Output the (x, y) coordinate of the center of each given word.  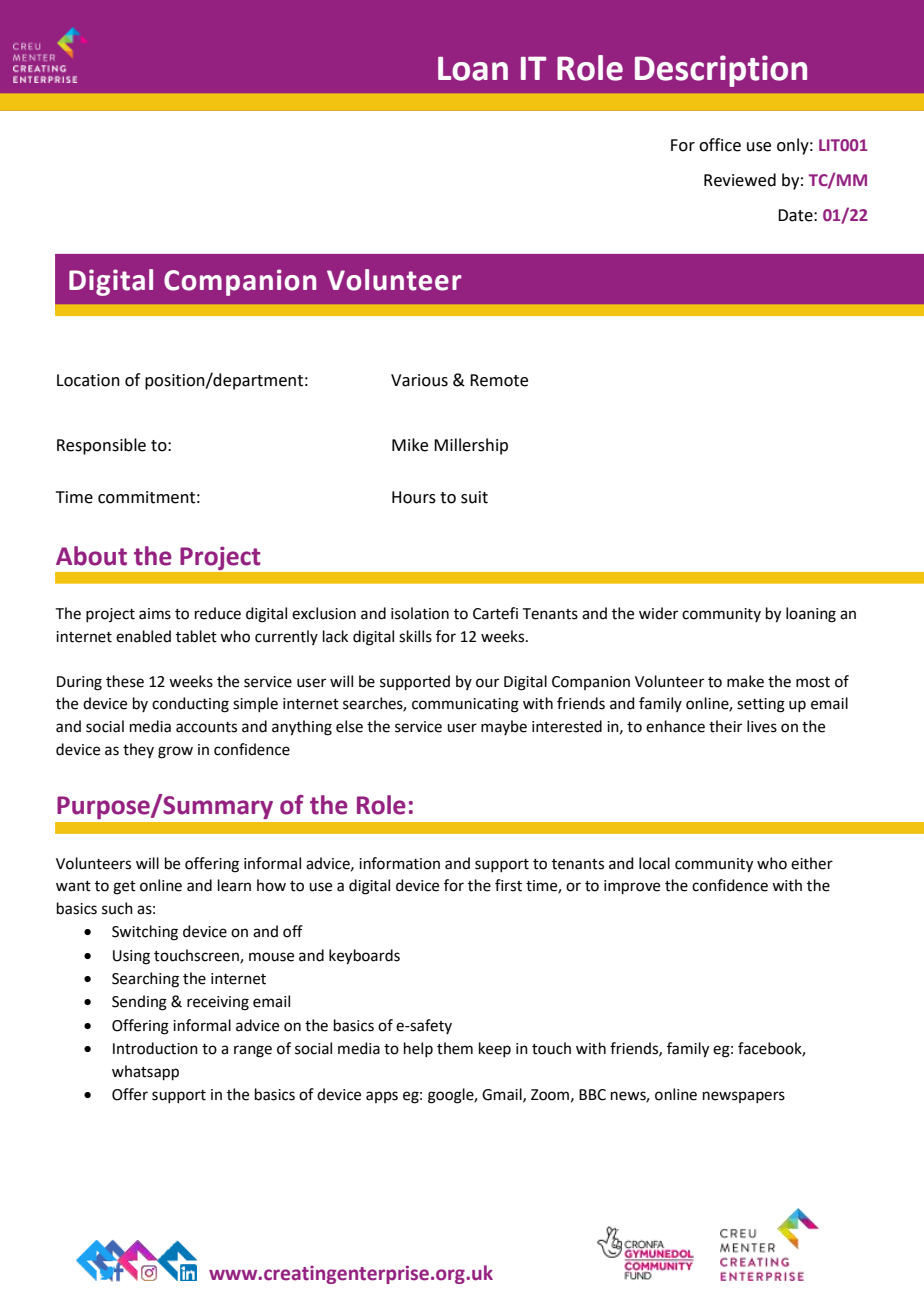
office (720, 145)
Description (721, 71)
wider (658, 613)
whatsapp (145, 1072)
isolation (420, 613)
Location (88, 380)
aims (155, 614)
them (455, 1048)
